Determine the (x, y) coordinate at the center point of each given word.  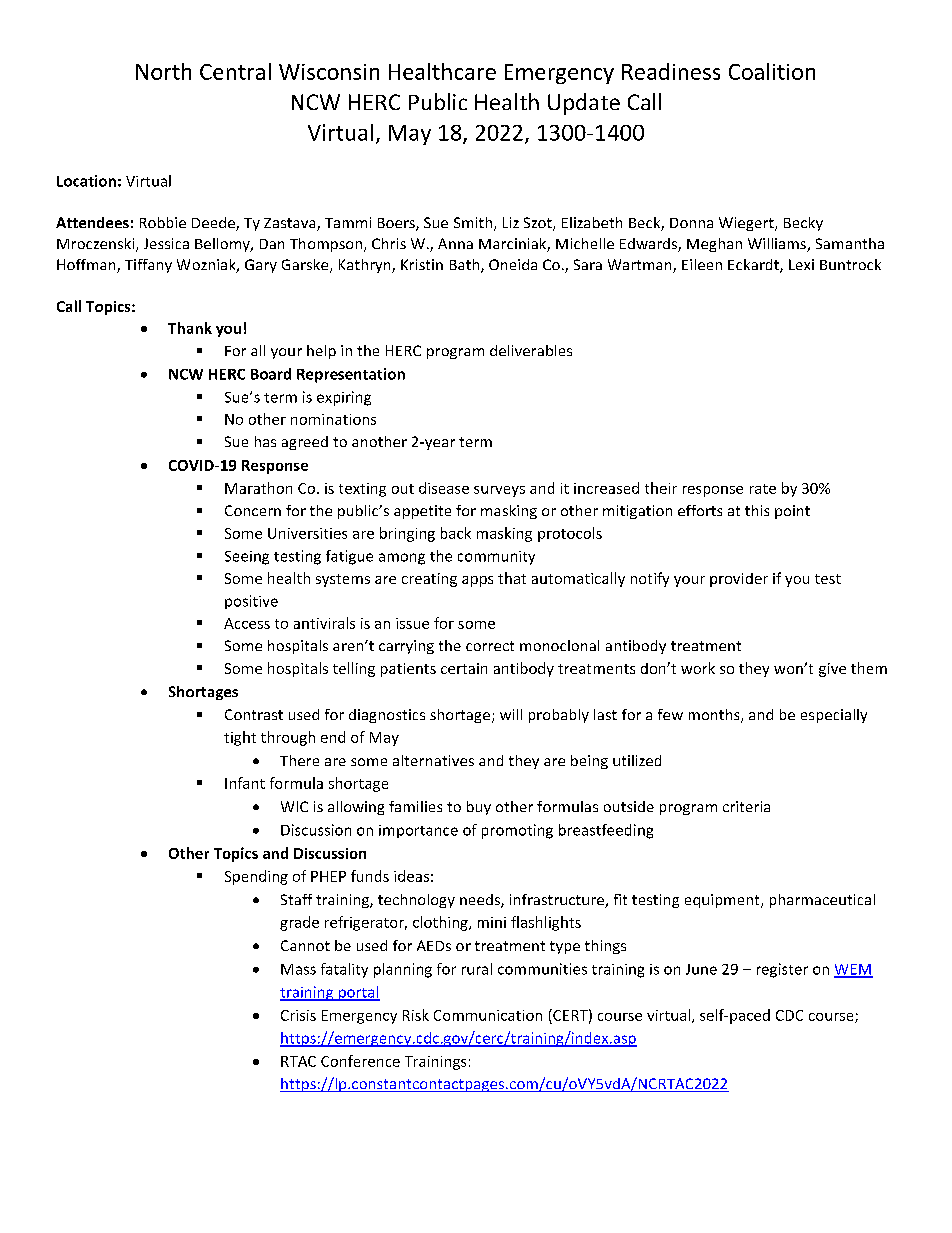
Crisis (298, 1015)
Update (584, 104)
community (496, 558)
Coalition (772, 71)
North (163, 71)
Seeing (247, 558)
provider (739, 580)
